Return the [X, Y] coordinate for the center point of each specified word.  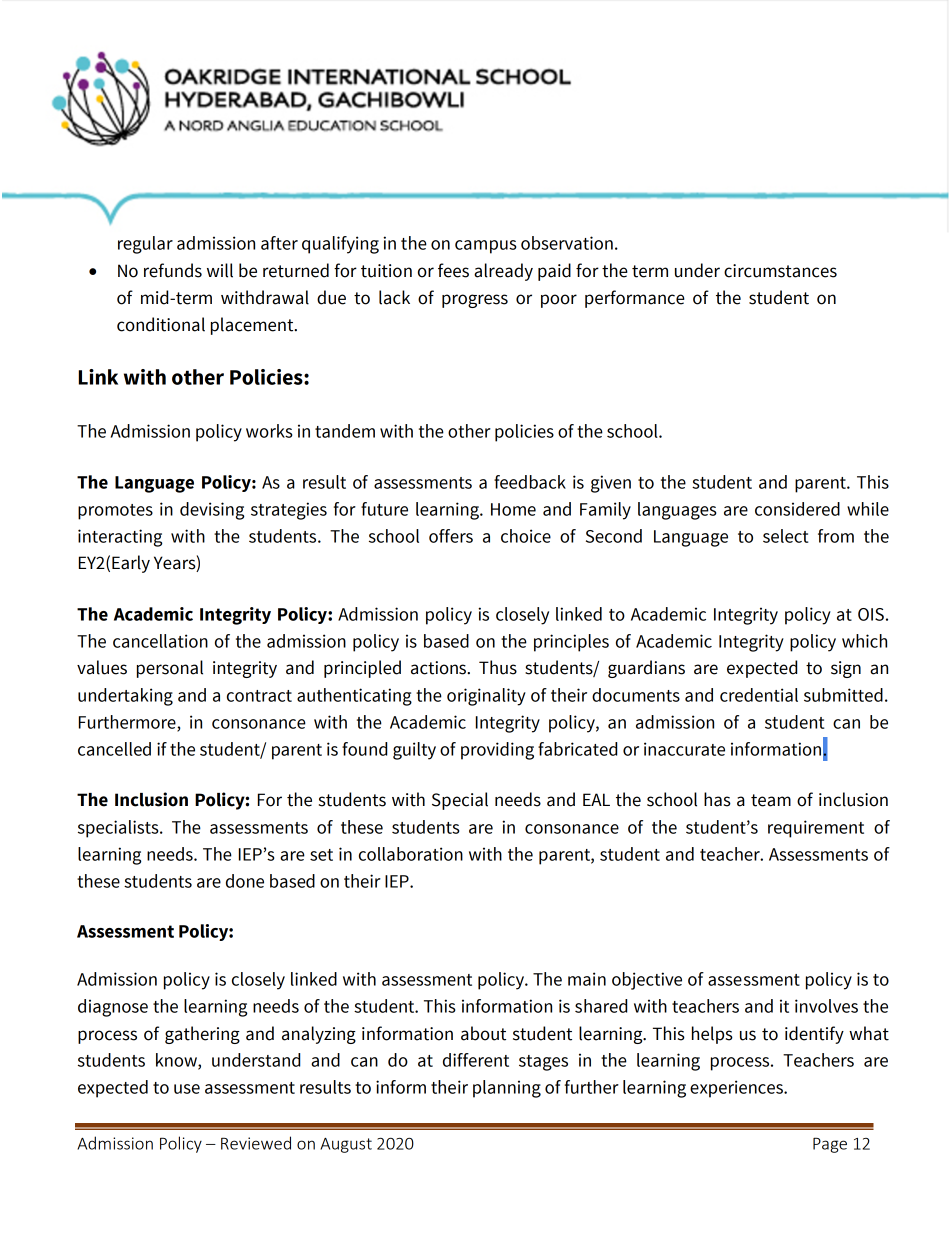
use [187, 1089]
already [503, 272]
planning [507, 1089]
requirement [816, 829]
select [786, 536]
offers [451, 536]
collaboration [411, 854]
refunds [173, 270]
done [245, 881]
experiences [737, 1089]
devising [212, 511]
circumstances [780, 271]
